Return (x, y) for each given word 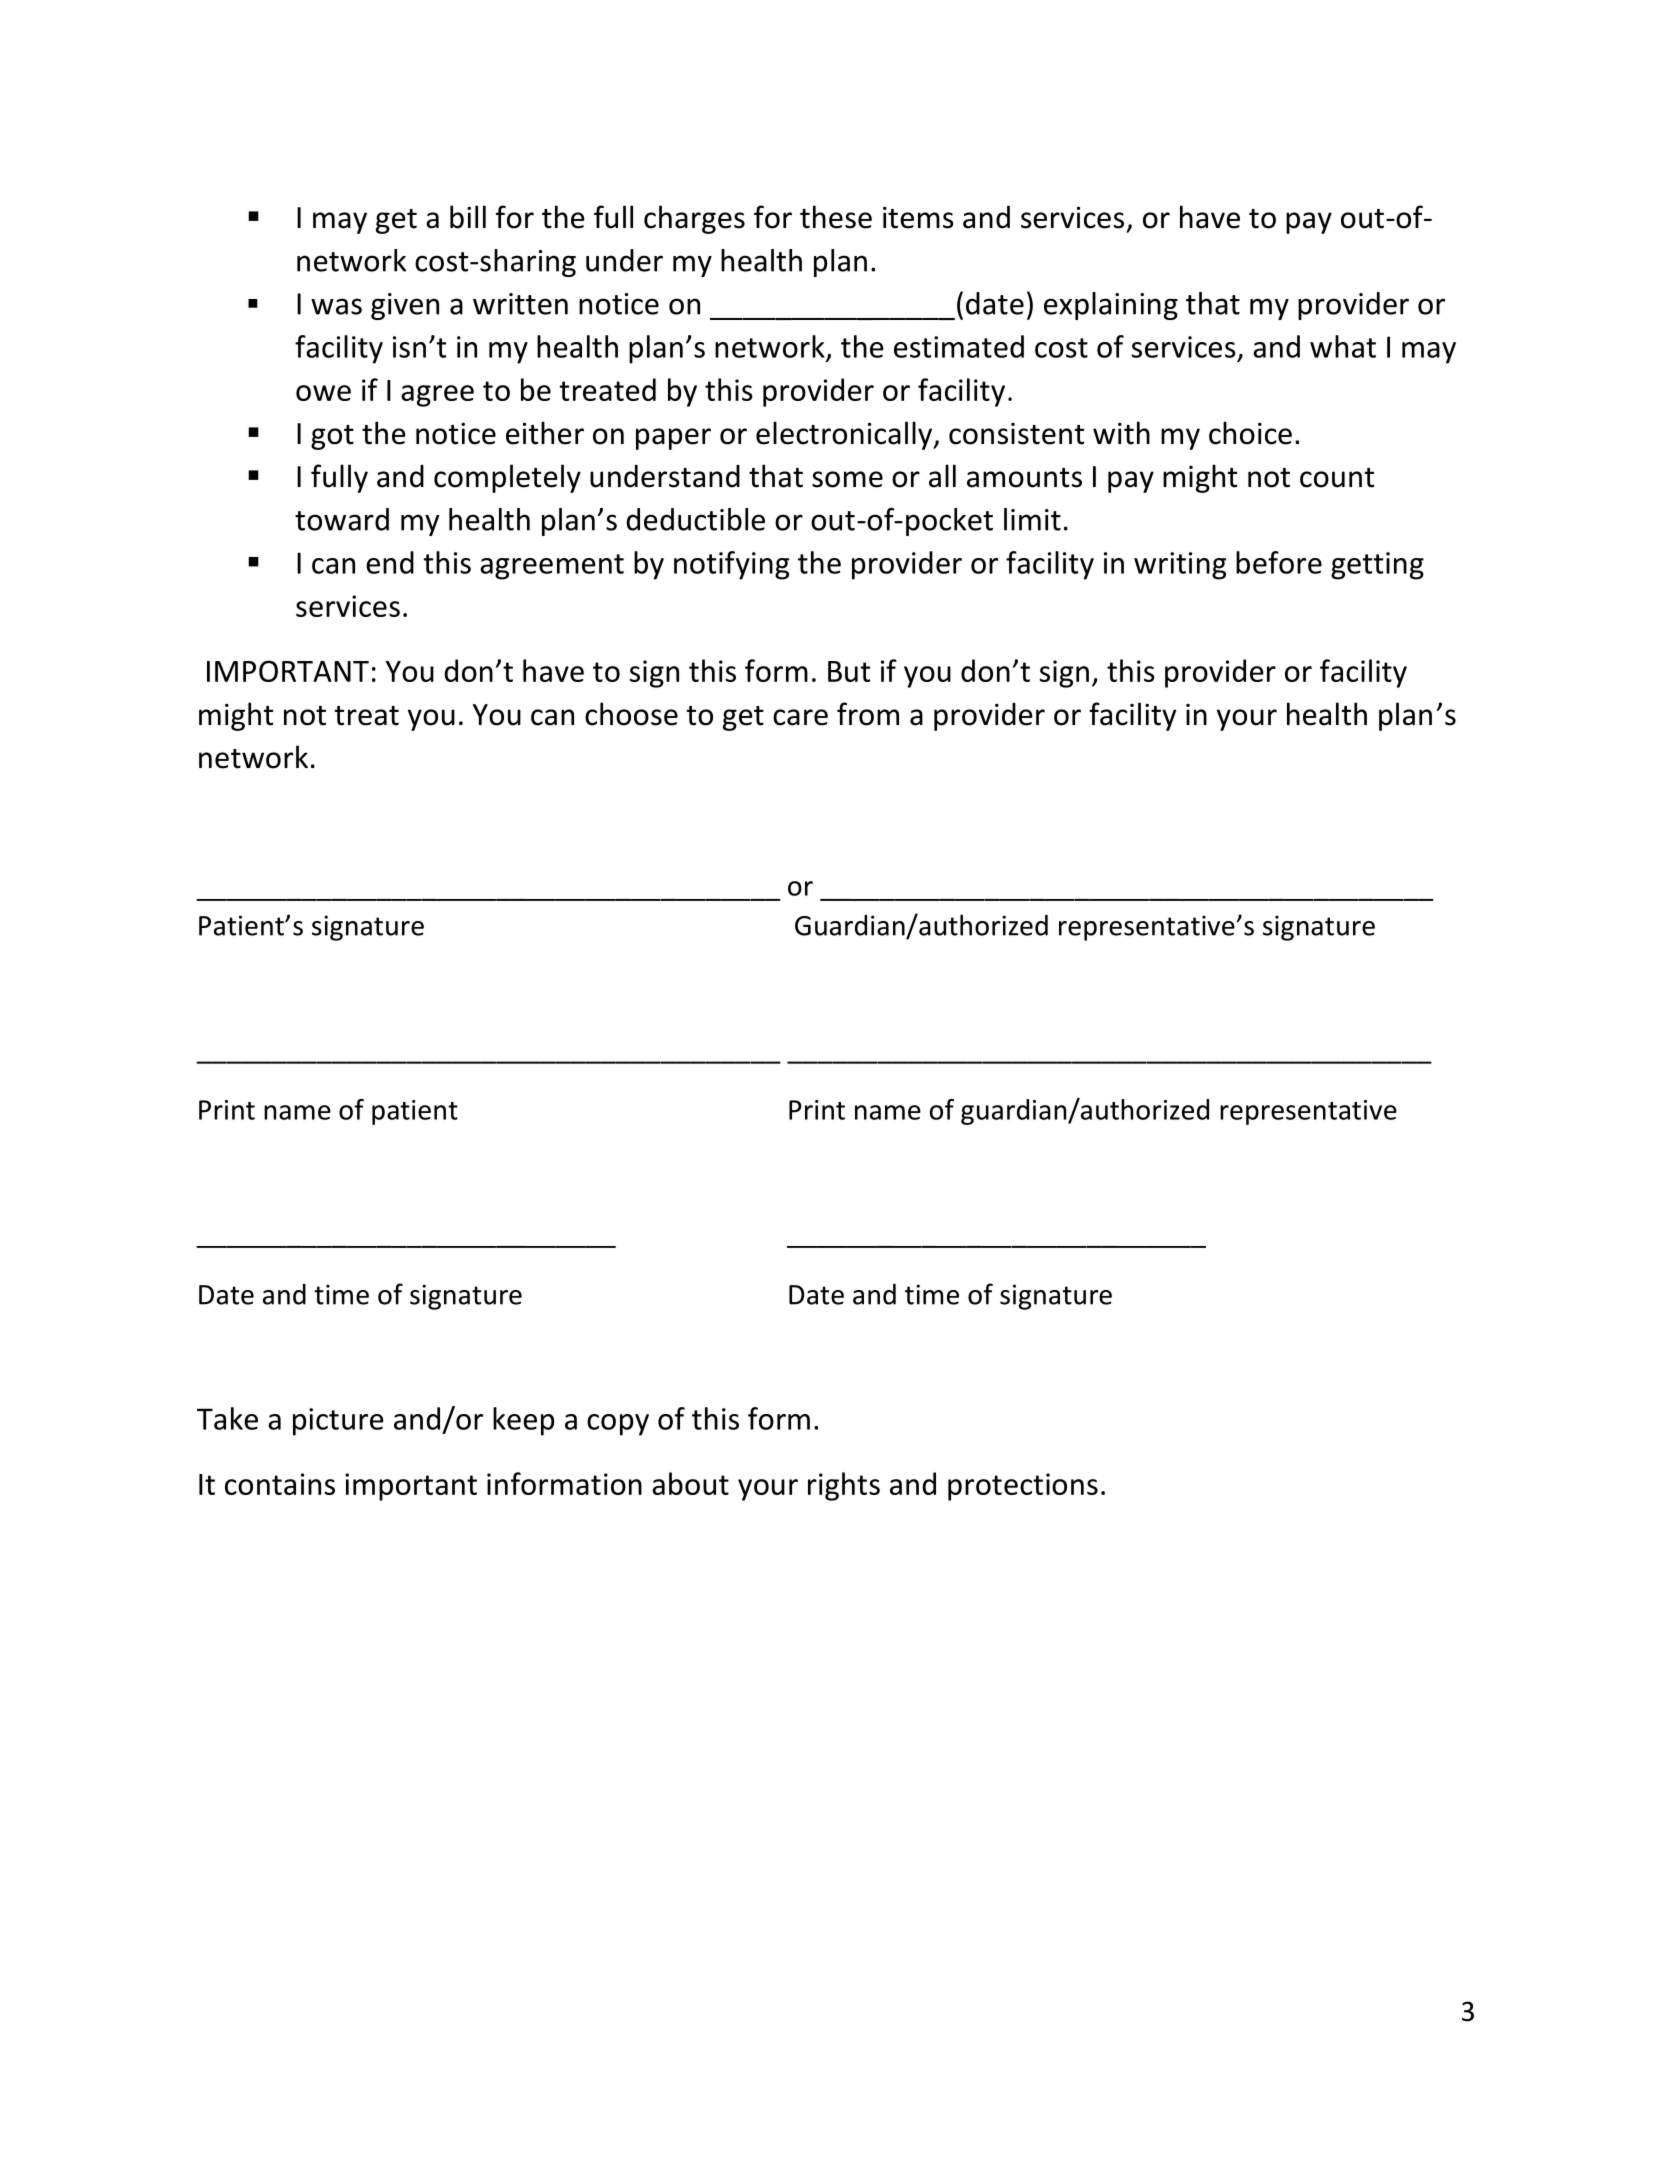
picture (338, 1422)
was (336, 306)
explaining (1111, 306)
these (836, 217)
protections (1023, 1487)
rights (844, 1486)
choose (631, 714)
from (868, 714)
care (800, 717)
